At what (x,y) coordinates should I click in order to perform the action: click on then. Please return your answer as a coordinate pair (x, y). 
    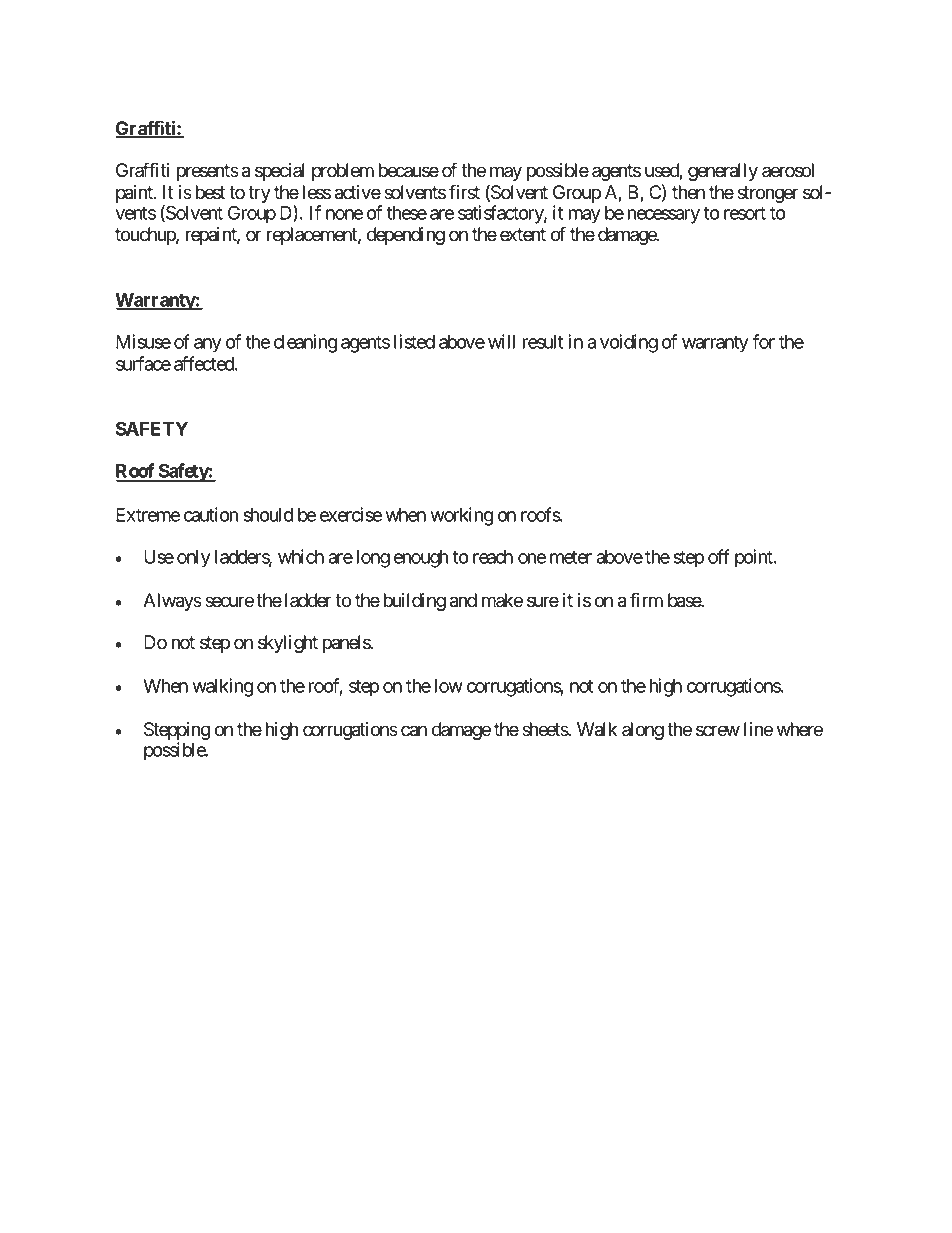
    Looking at the image, I should click on (688, 192).
